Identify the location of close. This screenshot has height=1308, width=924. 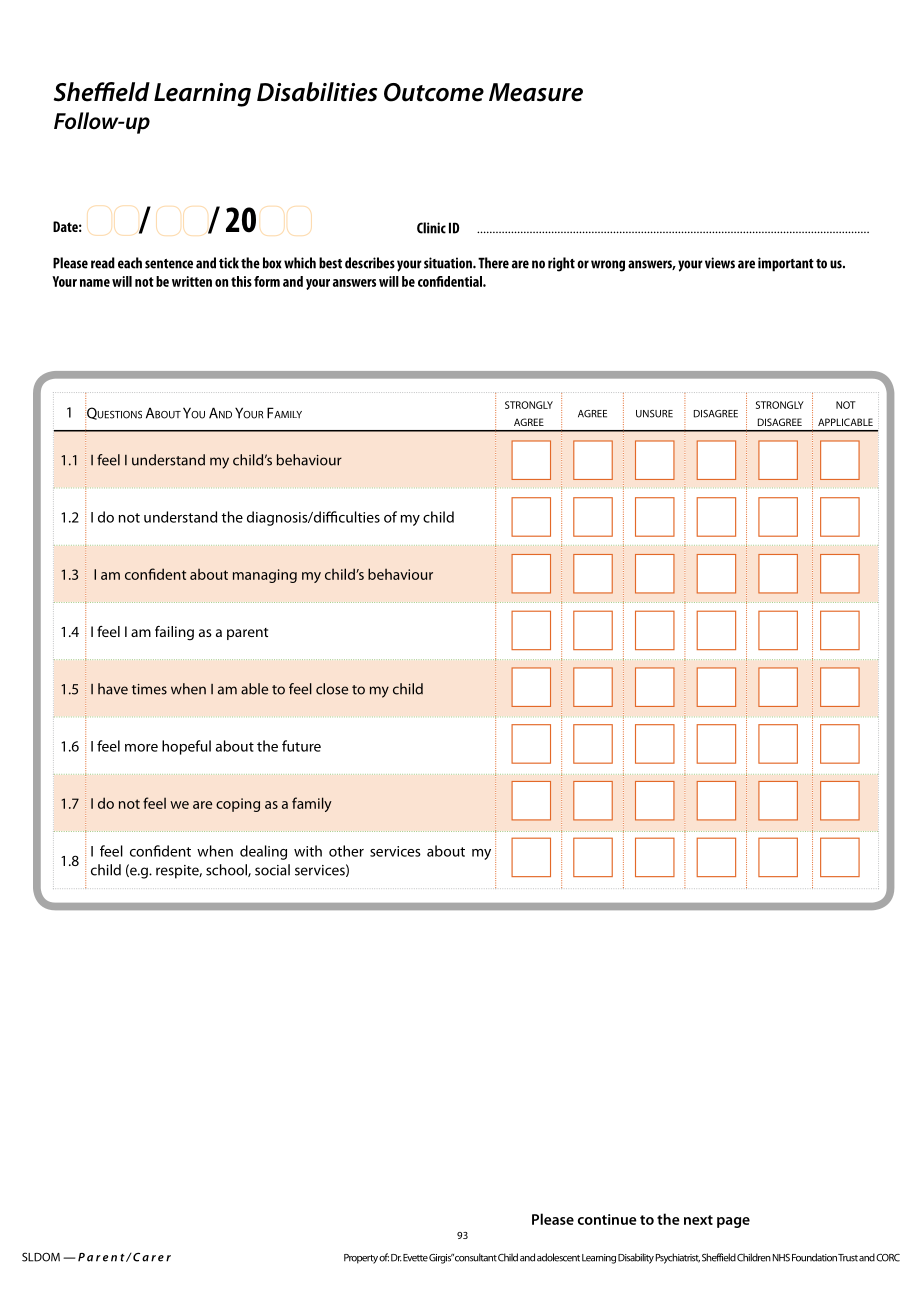
(332, 689).
